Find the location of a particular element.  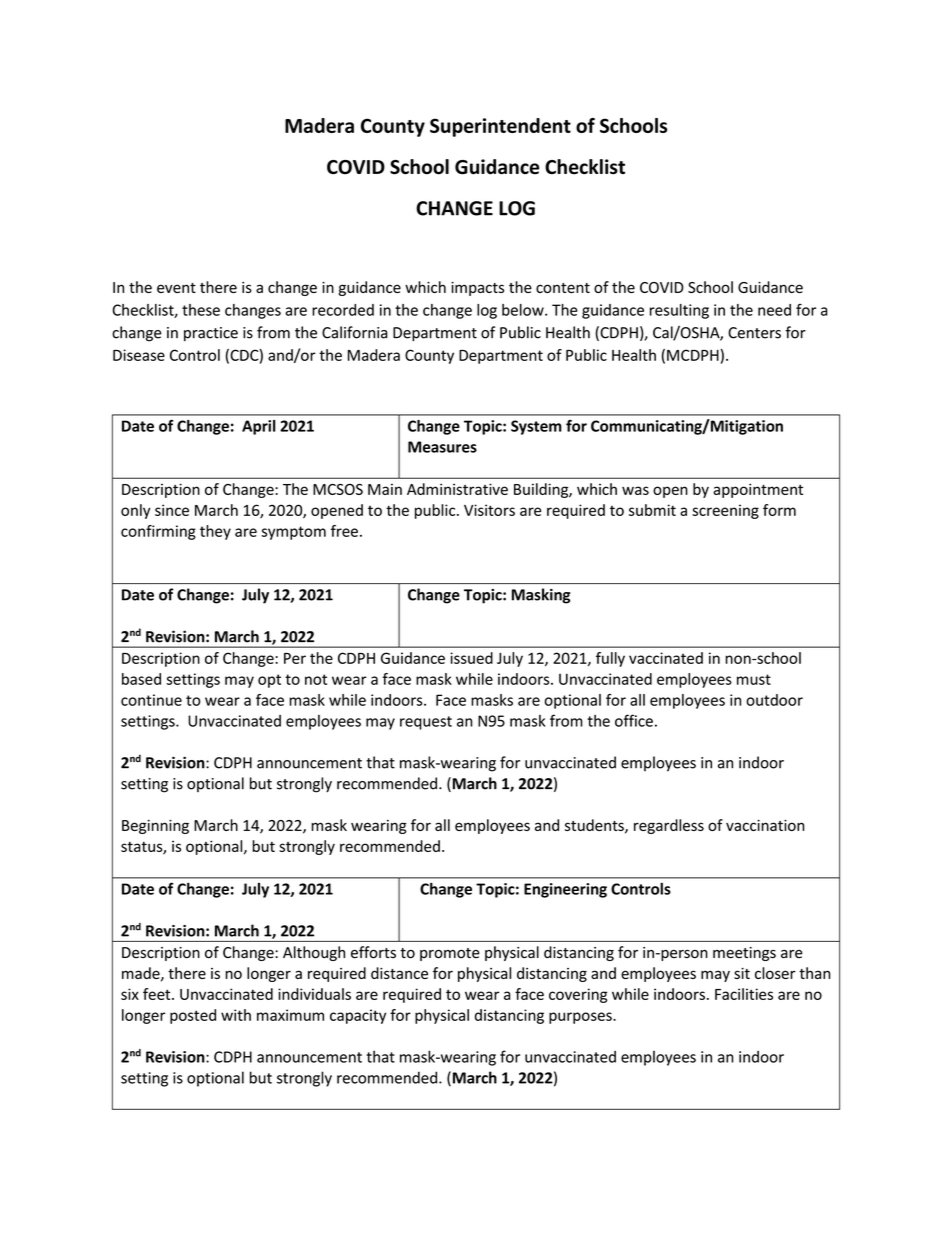

promote is located at coordinates (450, 954).
